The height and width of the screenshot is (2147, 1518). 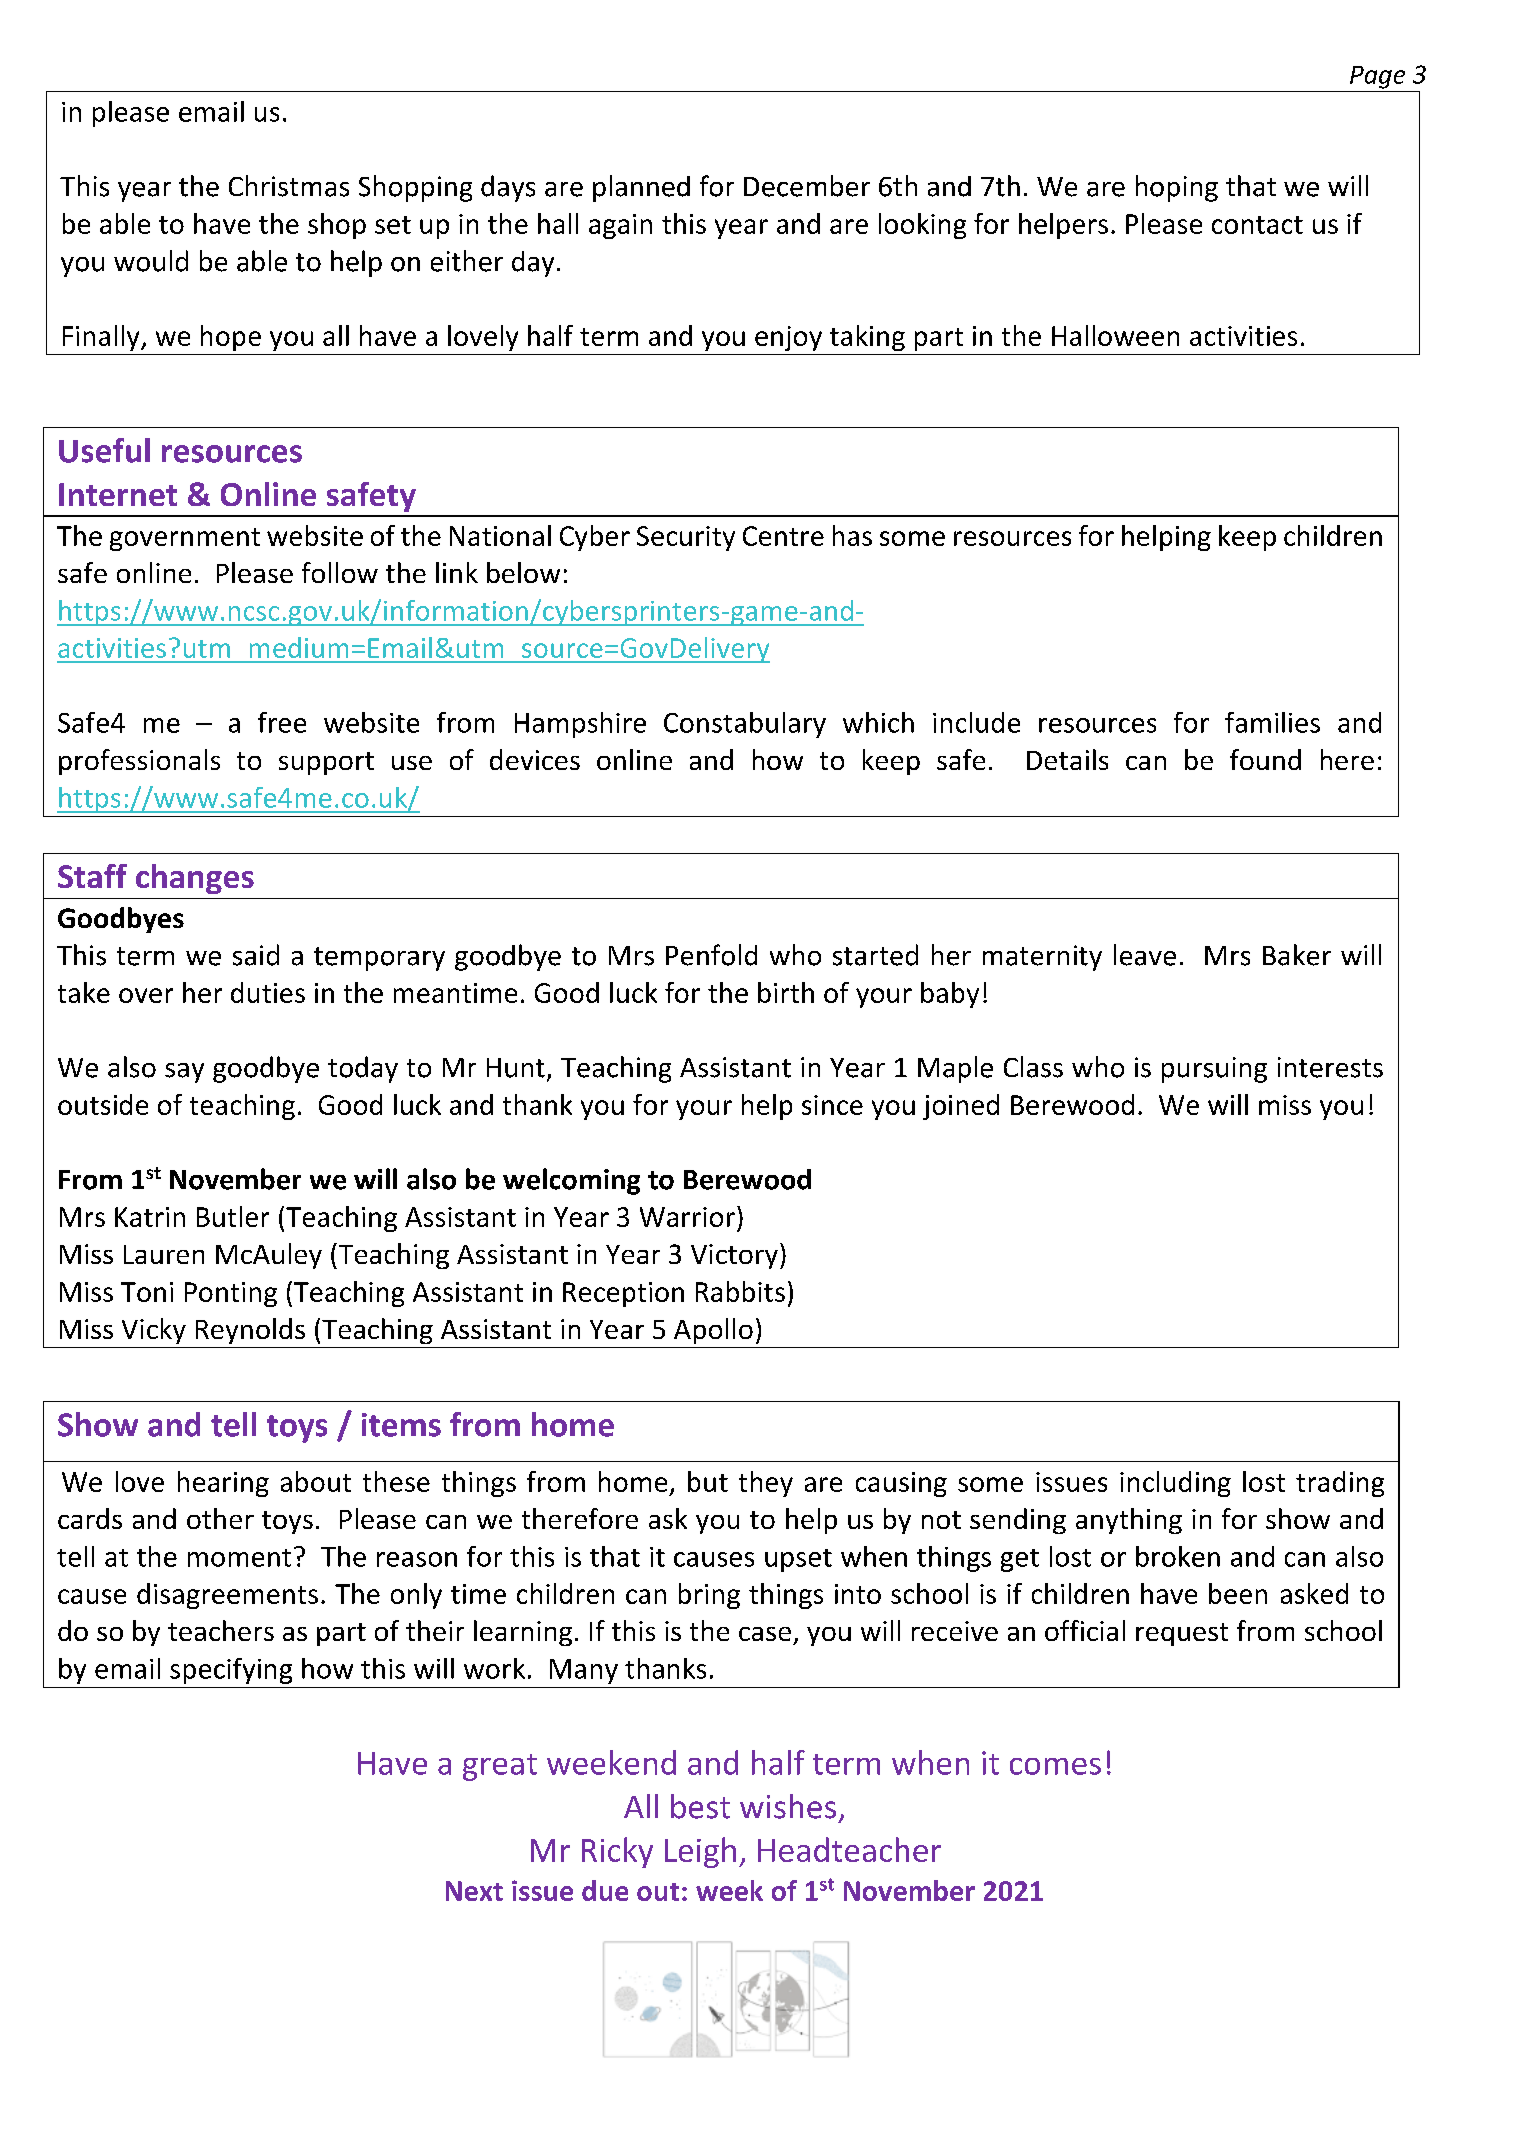 What do you see at coordinates (289, 186) in the screenshot?
I see `Christmas` at bounding box center [289, 186].
